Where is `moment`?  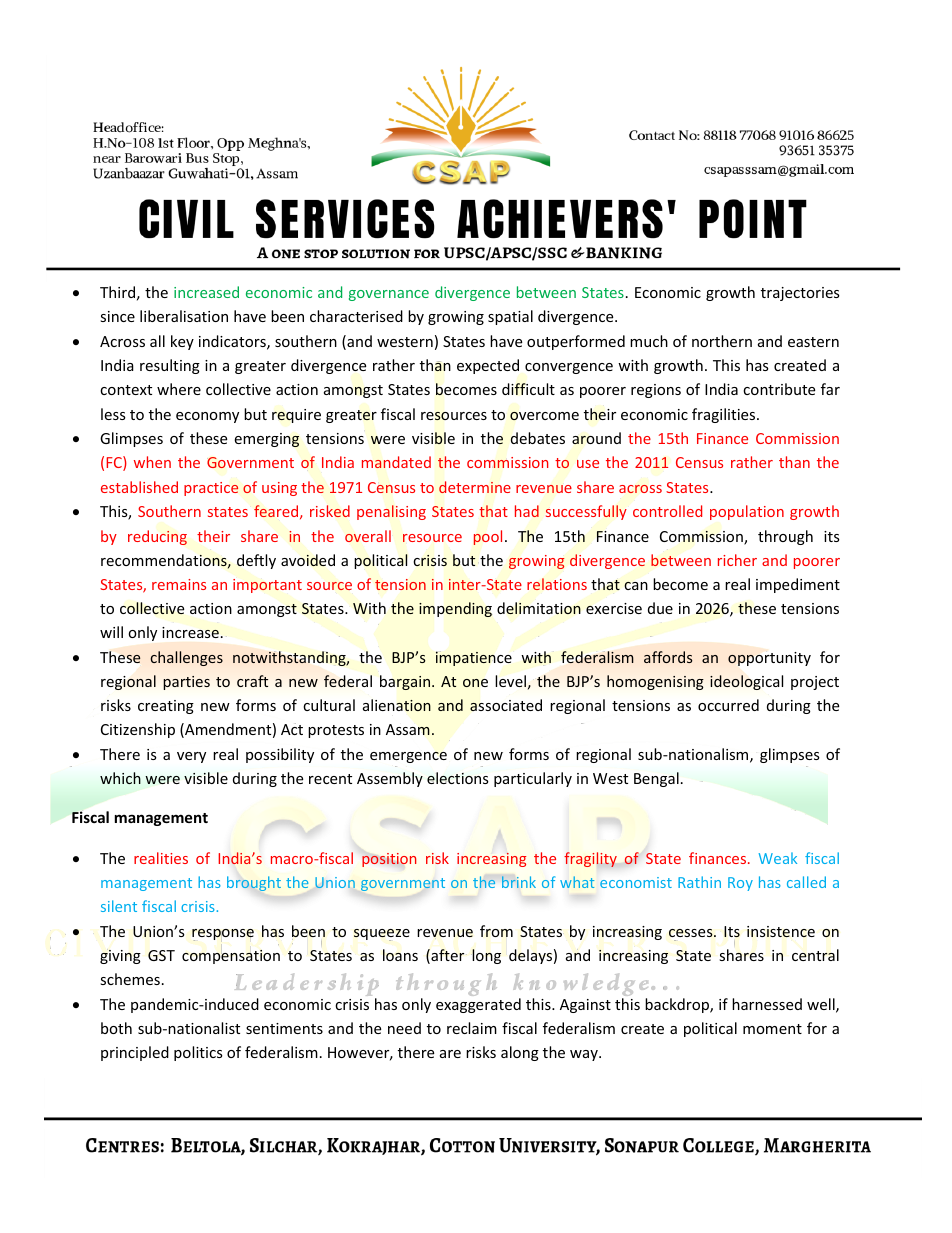 moment is located at coordinates (772, 1029).
